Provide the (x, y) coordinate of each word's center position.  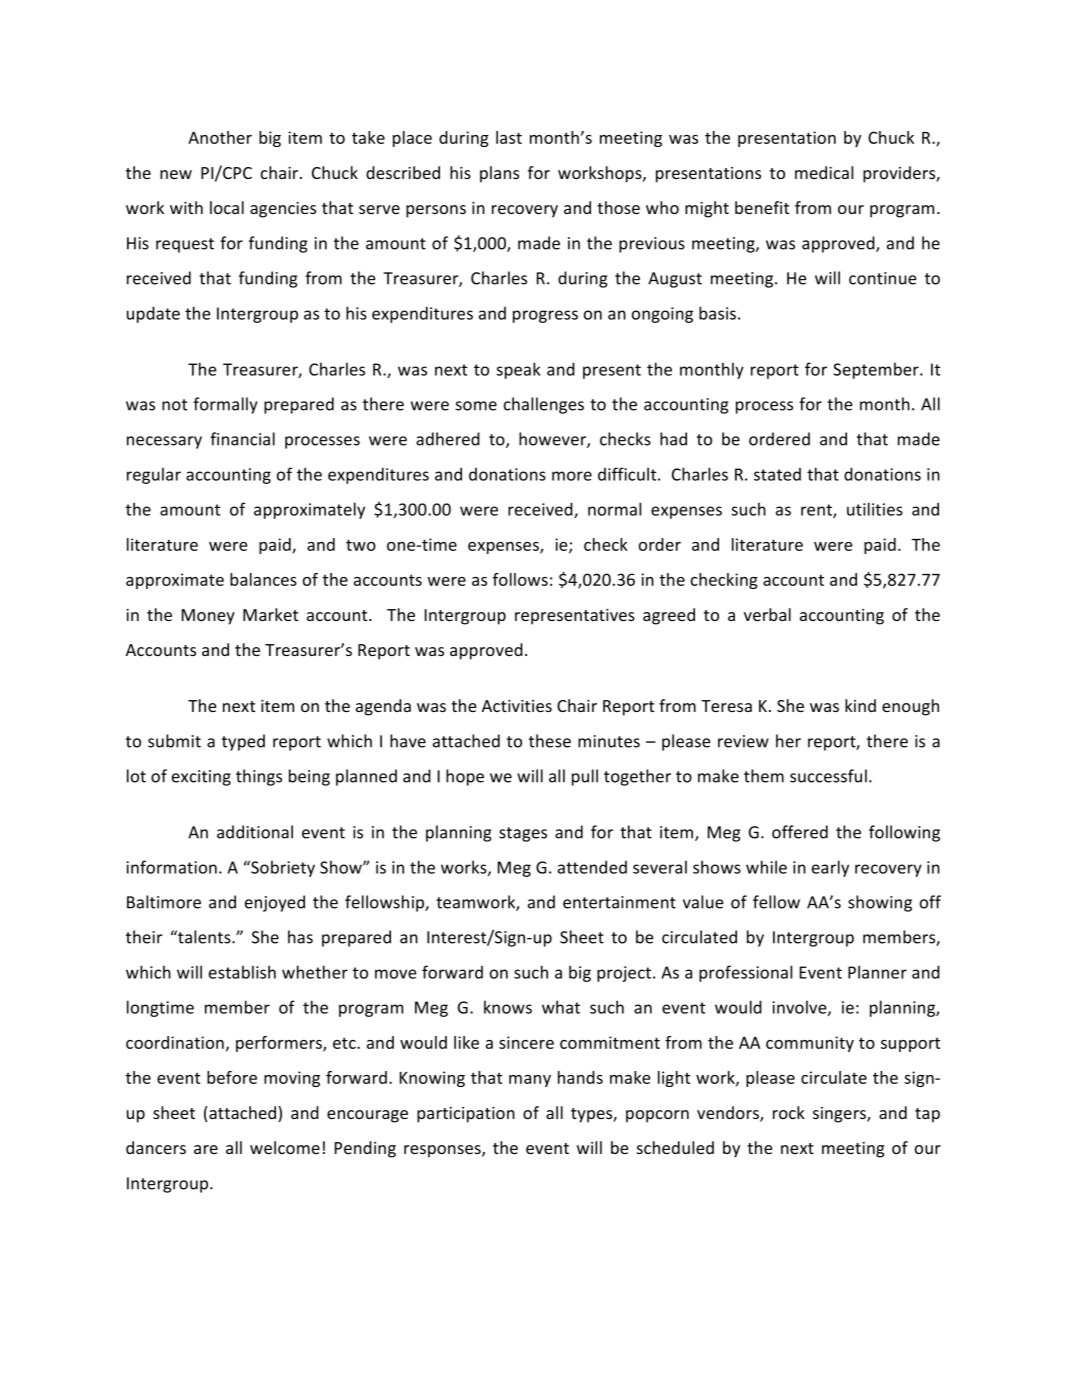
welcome (285, 1147)
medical (824, 172)
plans (499, 174)
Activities (517, 706)
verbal (767, 614)
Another (220, 137)
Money (208, 617)
